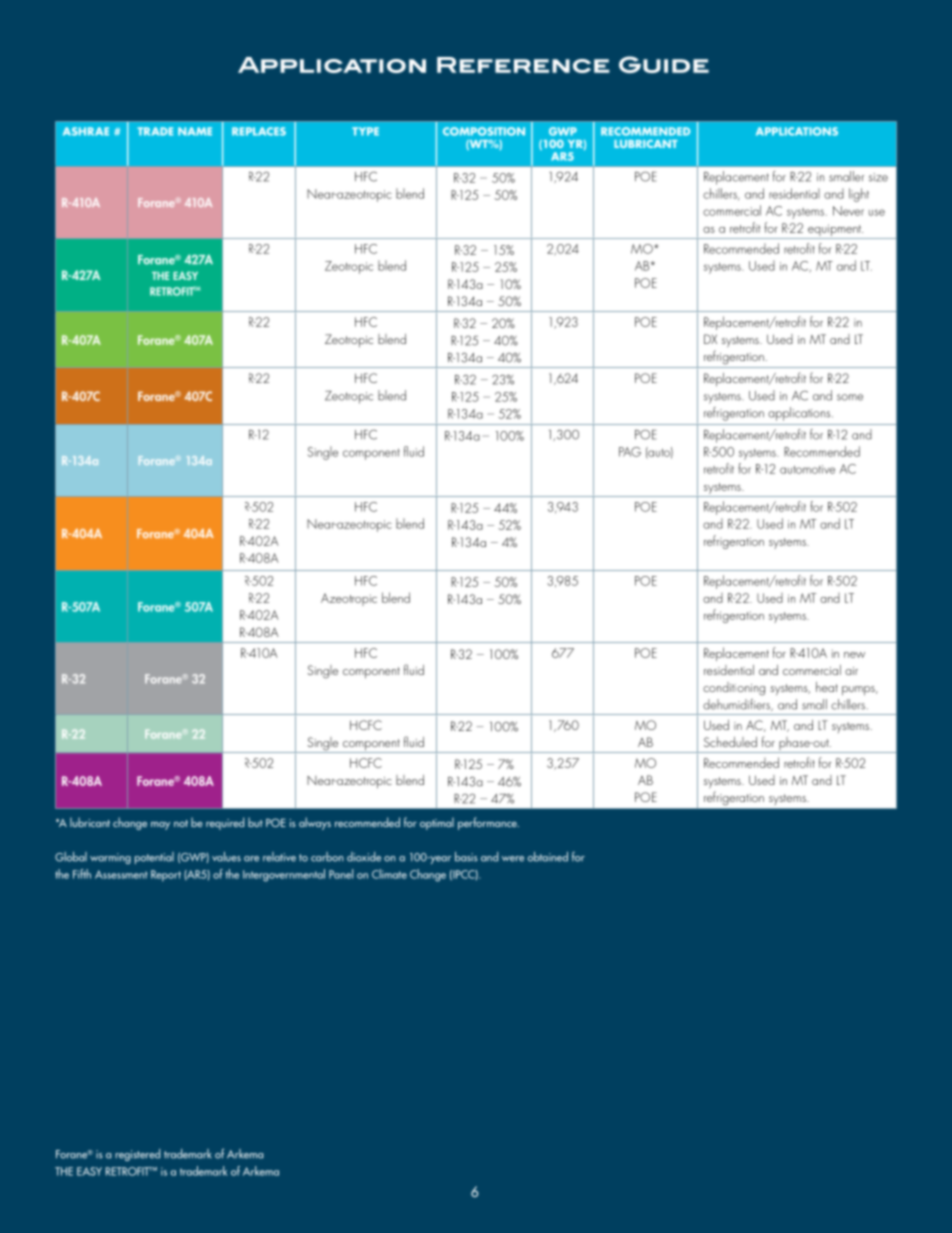 This document has height=1233, width=952. I want to click on registered, so click(137, 1155).
